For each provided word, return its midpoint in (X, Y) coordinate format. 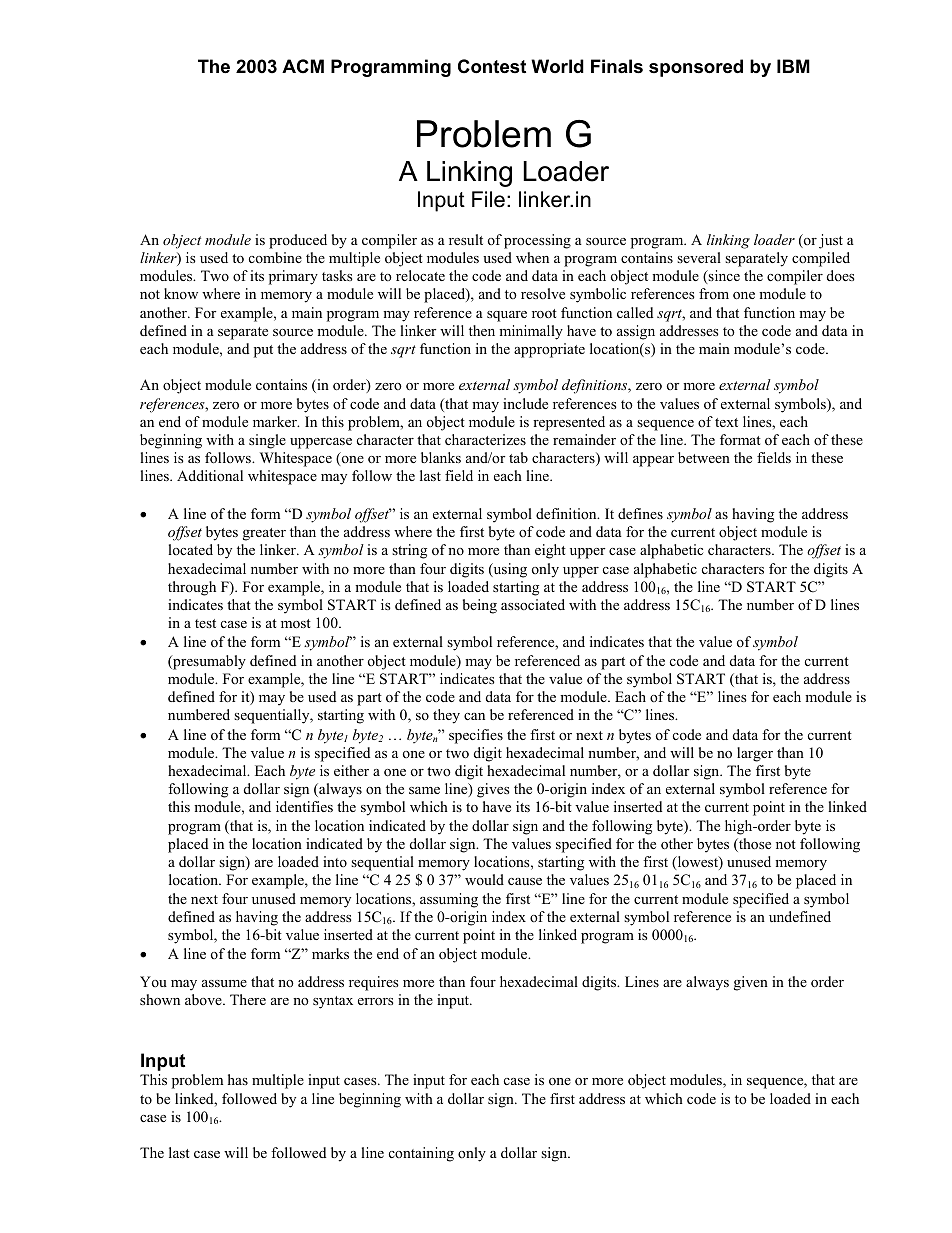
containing (421, 1154)
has (238, 1079)
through (192, 588)
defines (640, 513)
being (480, 606)
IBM (793, 66)
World (557, 66)
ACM (303, 66)
